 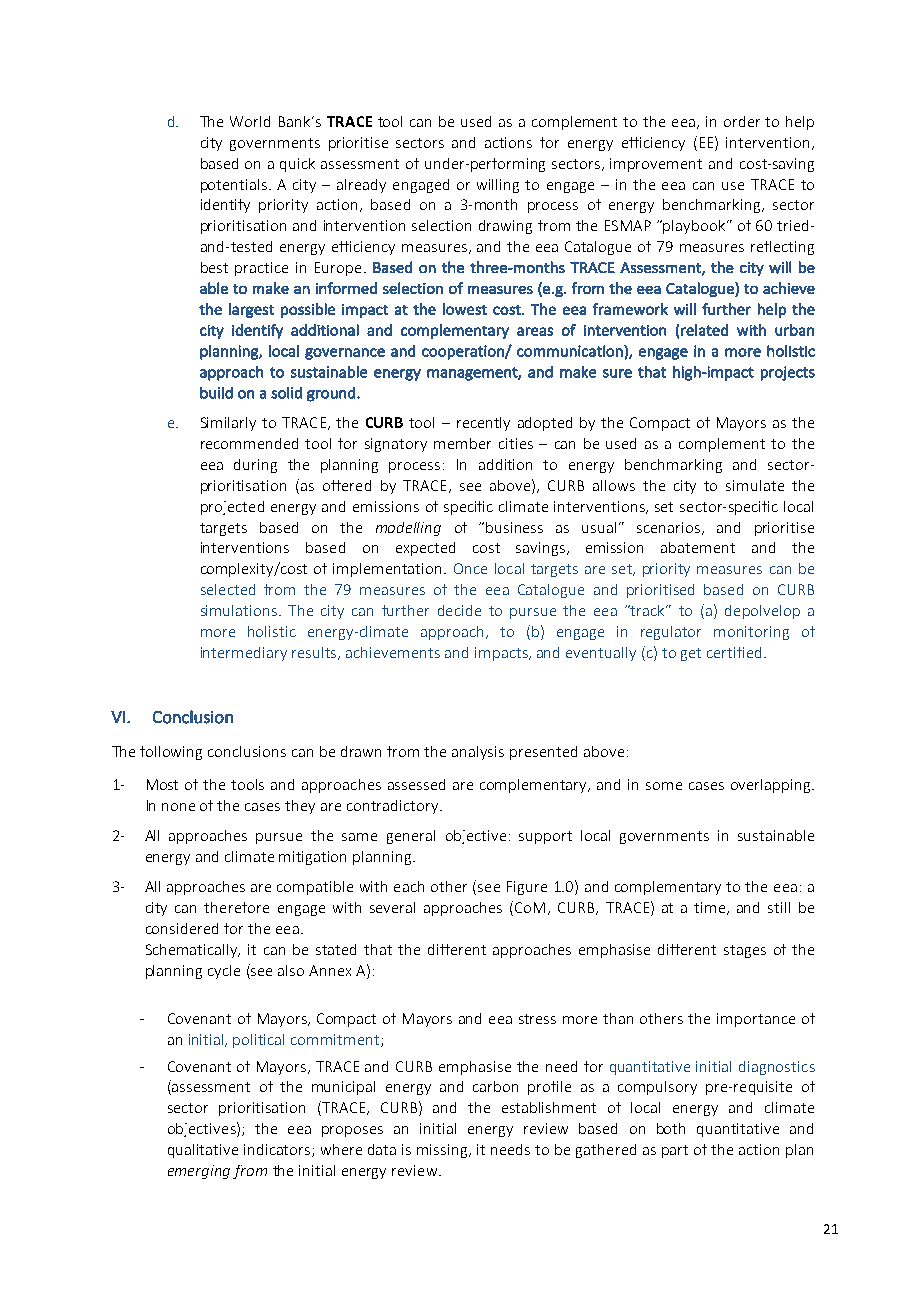 What do you see at coordinates (772, 786) in the screenshot?
I see `overlapping` at bounding box center [772, 786].
